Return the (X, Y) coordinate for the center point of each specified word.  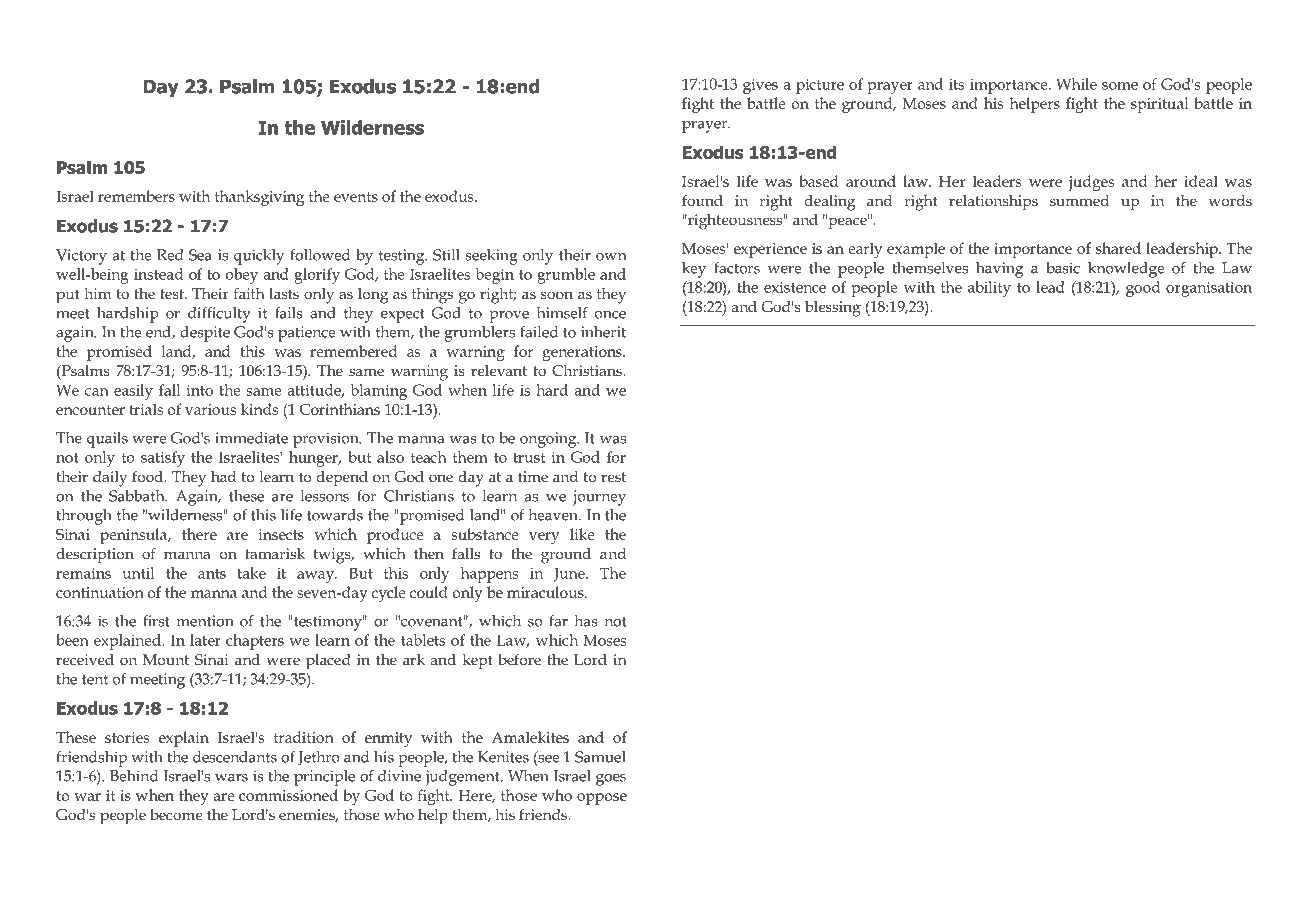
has (586, 621)
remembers (136, 196)
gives (760, 86)
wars (231, 778)
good (1143, 289)
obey (242, 276)
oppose (602, 799)
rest (613, 477)
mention (205, 621)
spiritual (1159, 105)
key (694, 270)
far (558, 621)
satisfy (163, 459)
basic (1063, 268)
